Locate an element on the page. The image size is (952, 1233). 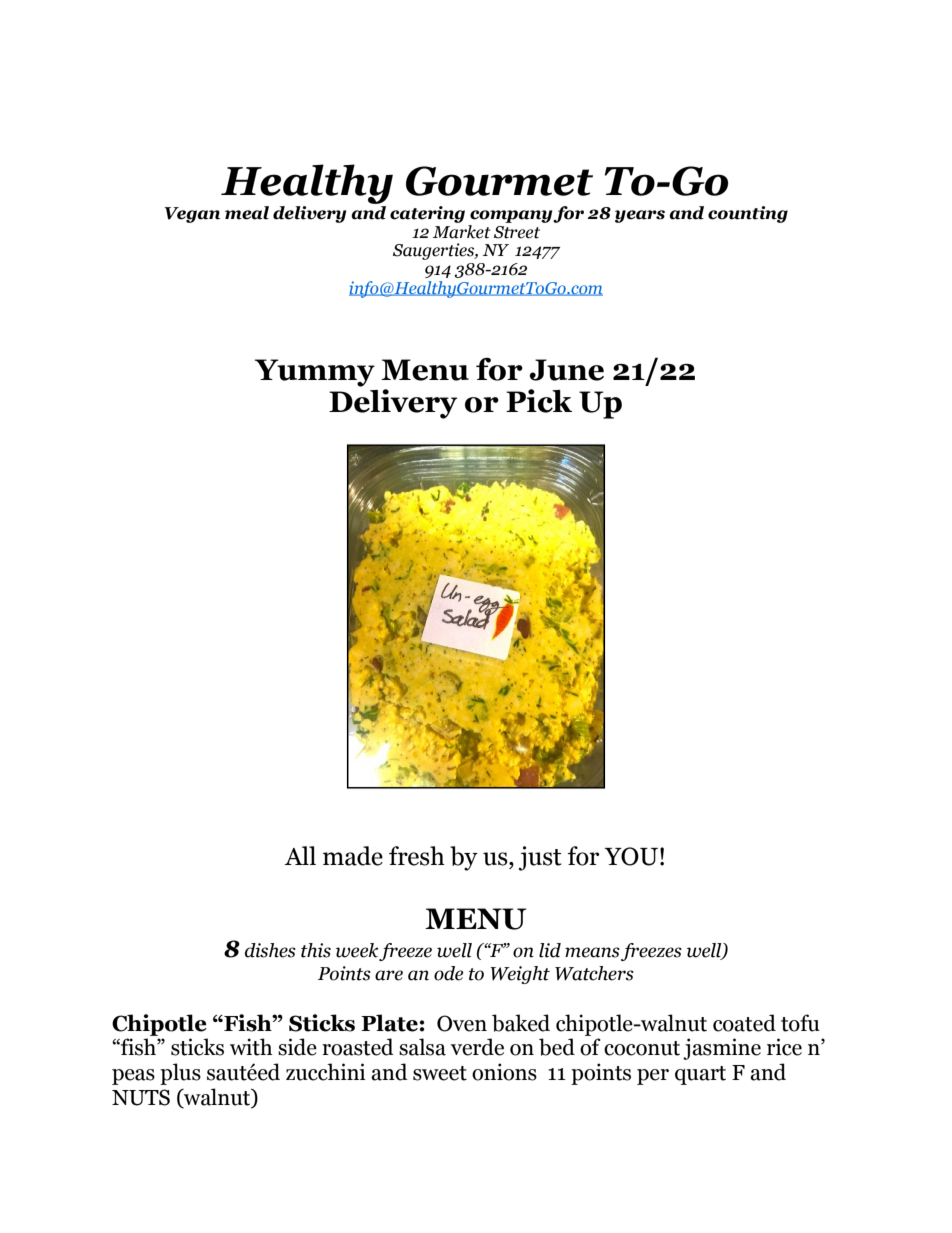
Market is located at coordinates (462, 230).
